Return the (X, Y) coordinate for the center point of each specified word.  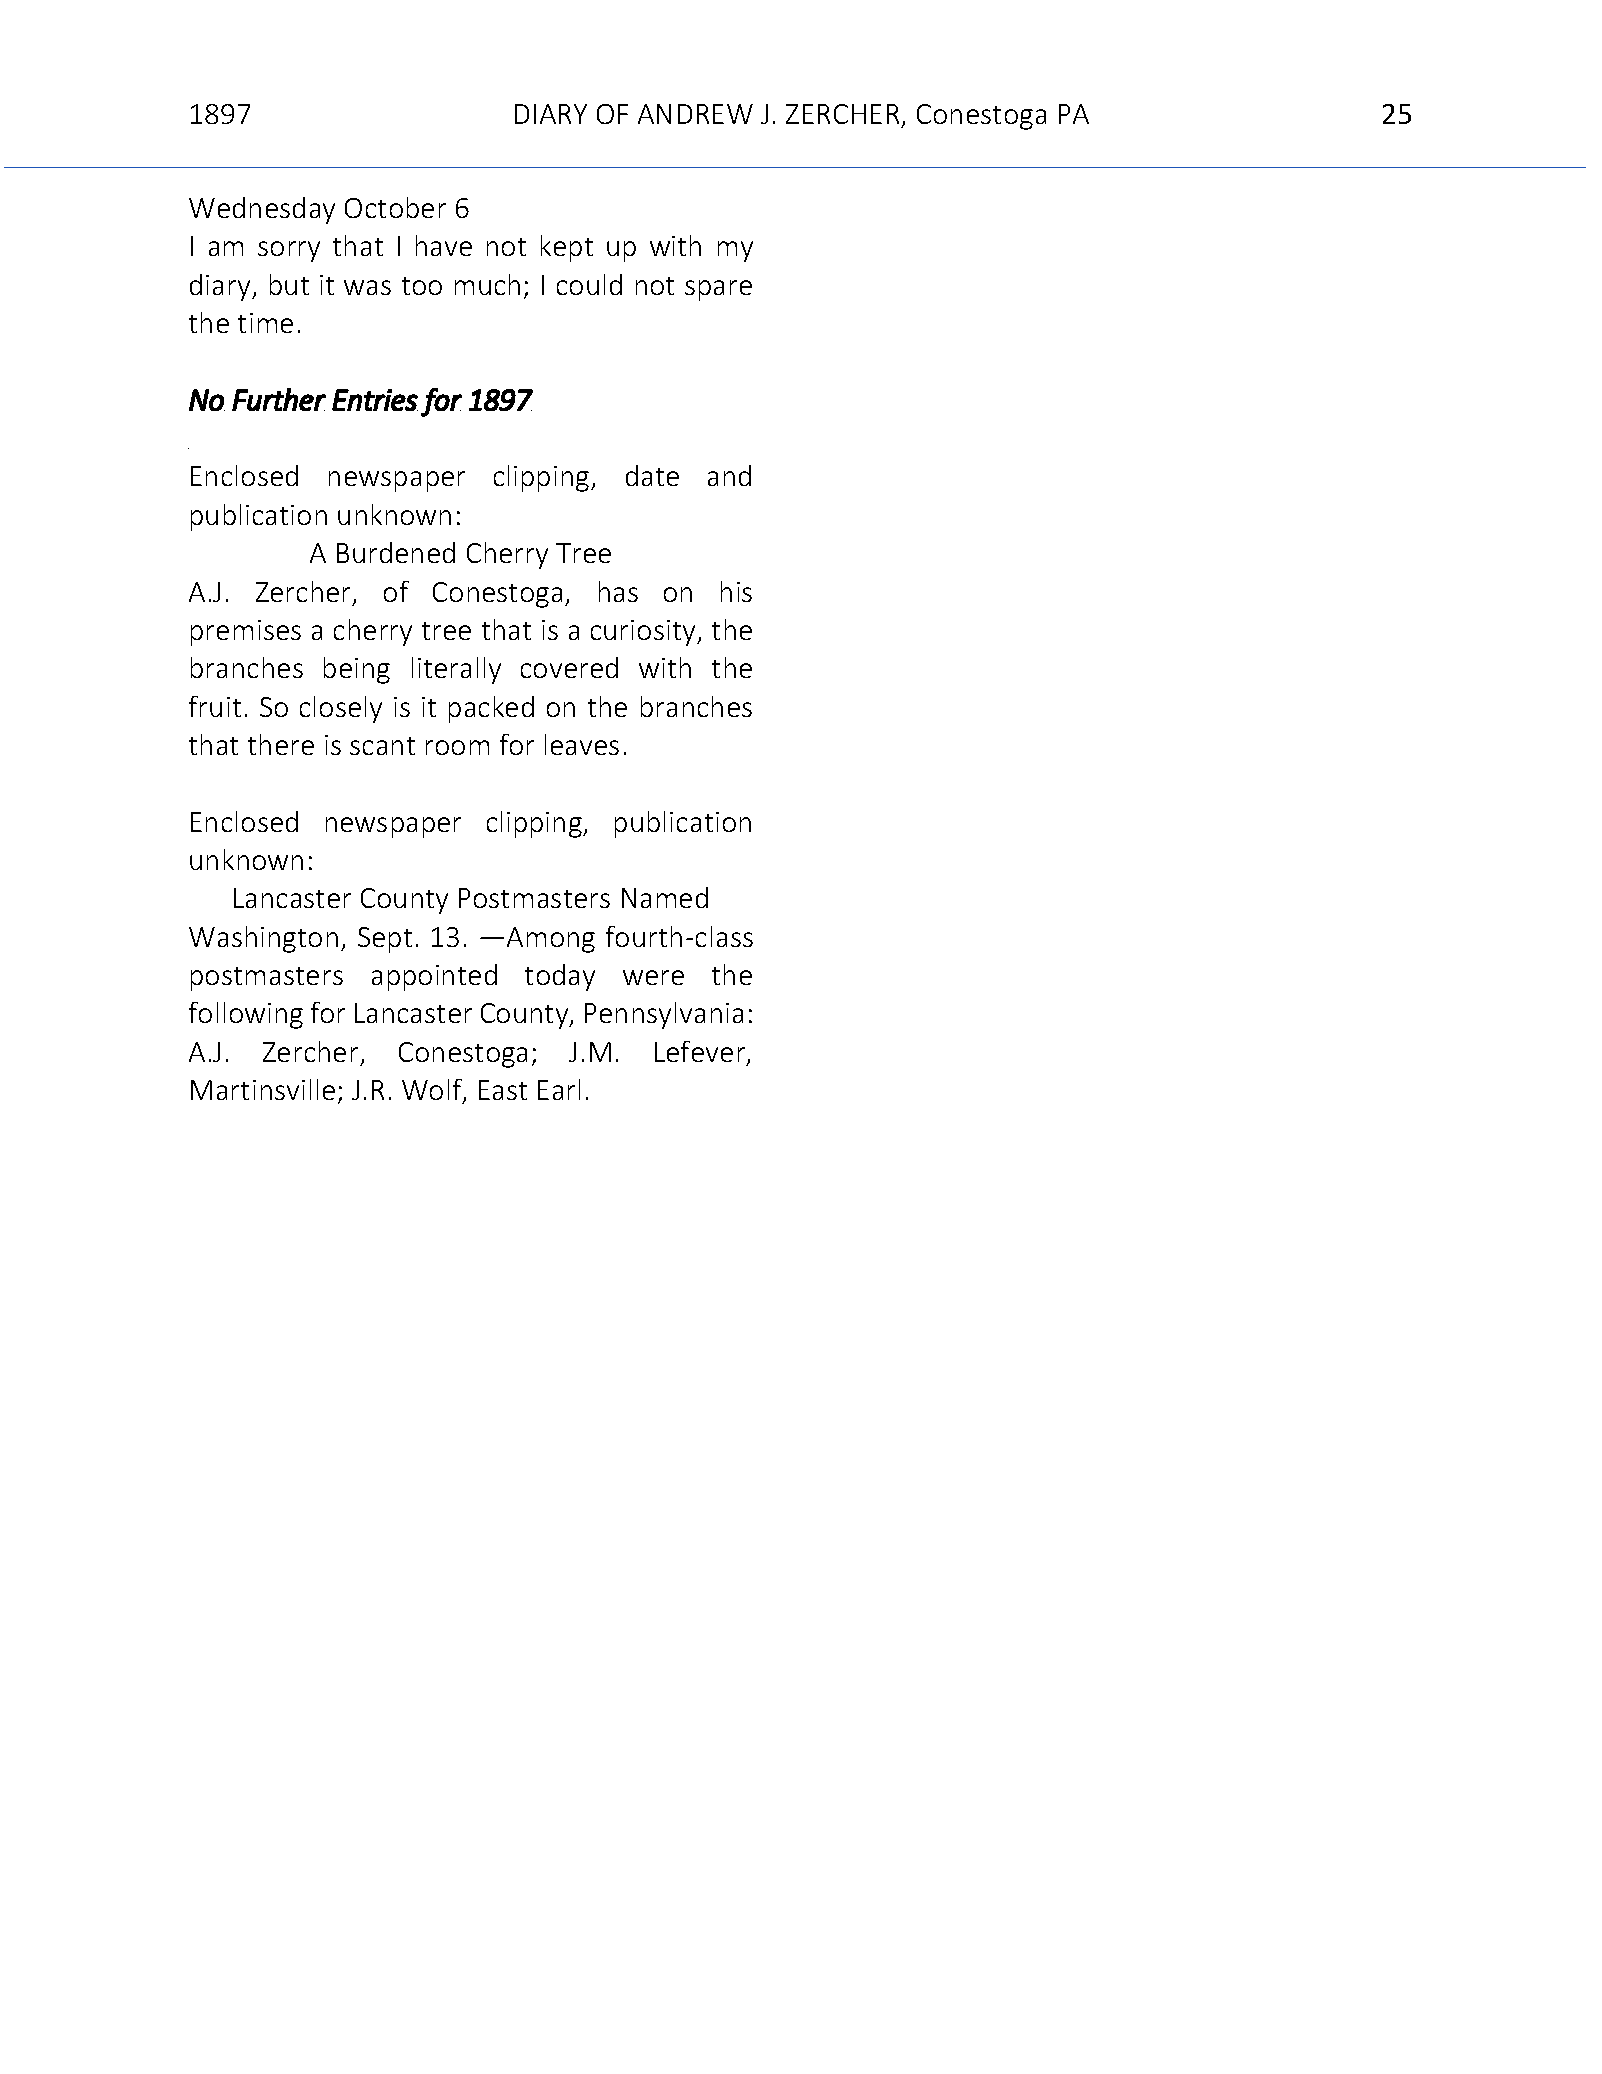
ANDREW (695, 114)
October (395, 207)
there (281, 744)
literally (456, 670)
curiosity (644, 633)
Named (665, 897)
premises (246, 633)
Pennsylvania (664, 1015)
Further (279, 399)
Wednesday (262, 210)
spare (718, 290)
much (487, 284)
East (503, 1090)
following (246, 1015)
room (457, 747)
